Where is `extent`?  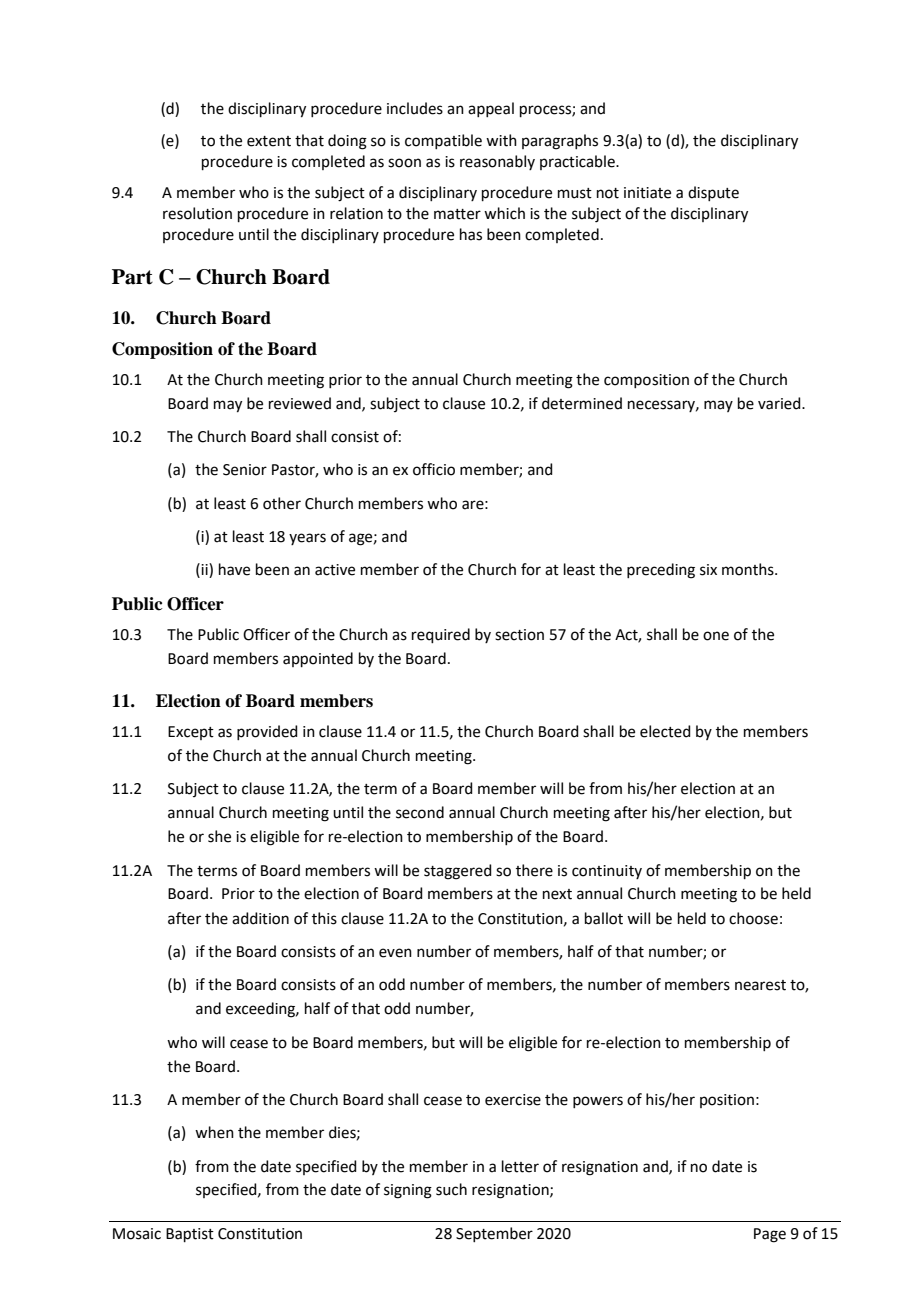 extent is located at coordinates (269, 141).
